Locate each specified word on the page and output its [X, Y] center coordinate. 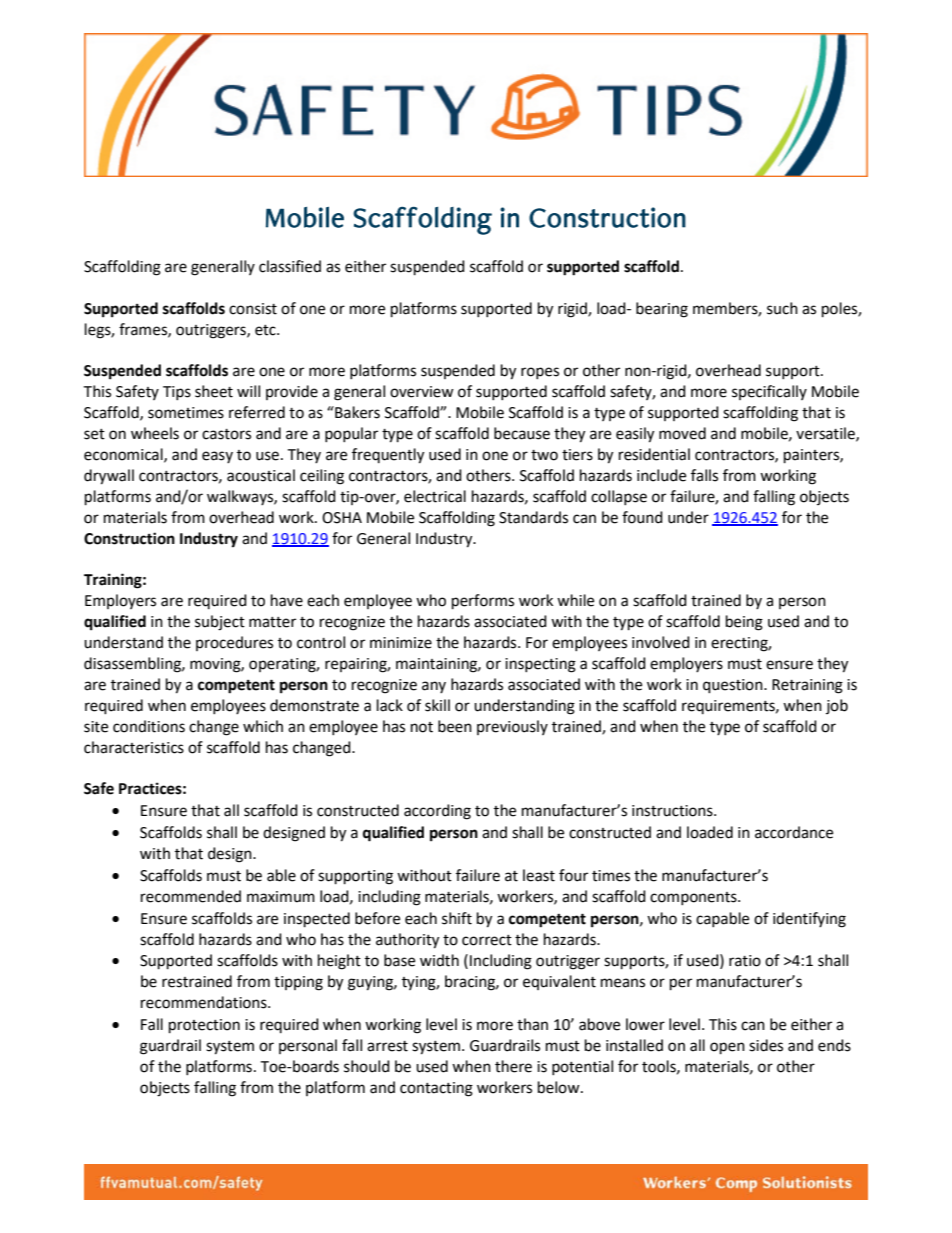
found [642, 517]
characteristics [134, 747]
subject [220, 623]
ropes [540, 373]
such [782, 308]
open [727, 1048]
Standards [533, 517]
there [513, 1066]
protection [204, 1026]
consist [253, 309]
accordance [794, 832]
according [437, 812]
